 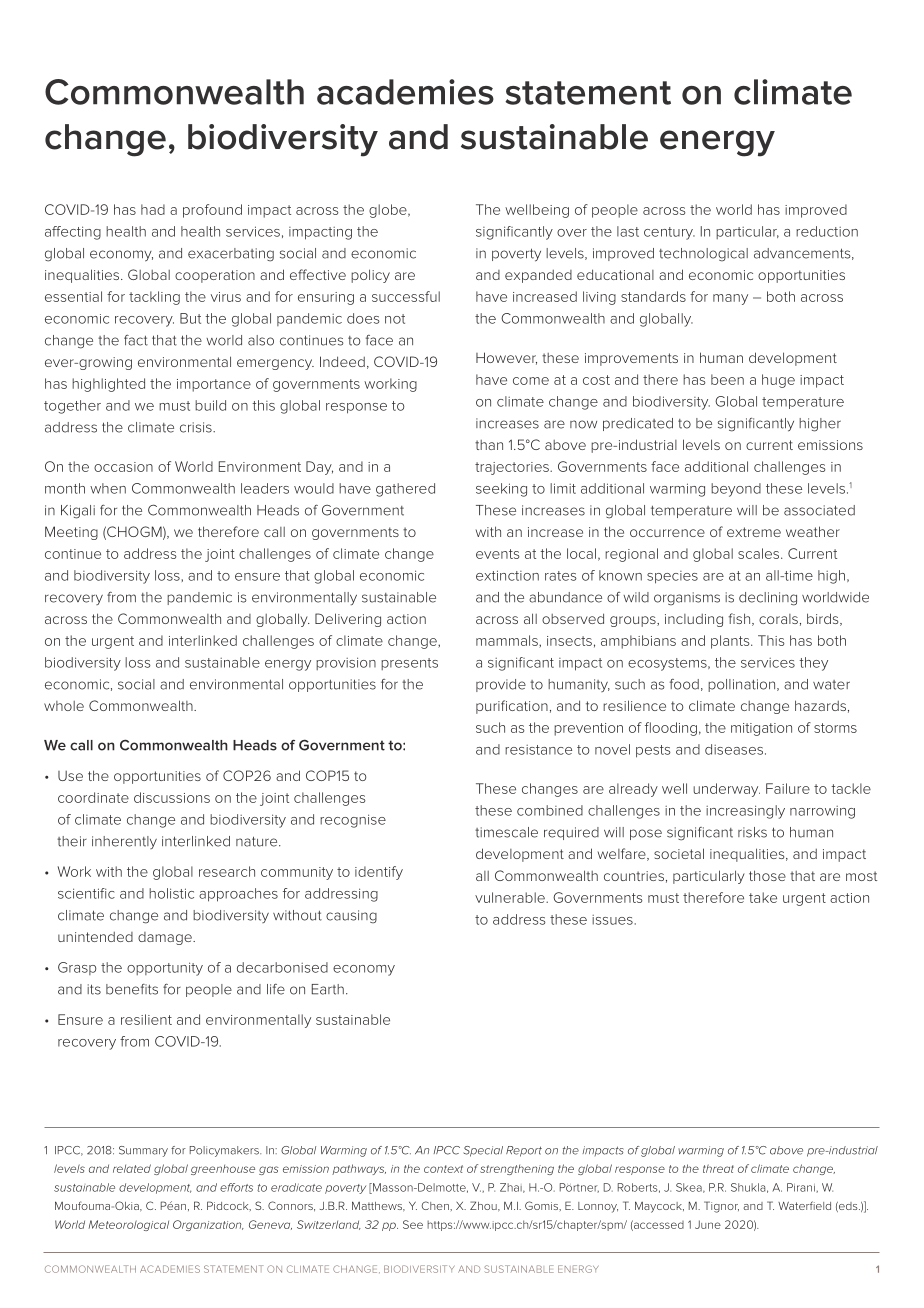 What do you see at coordinates (538, 276) in the page?
I see `expanded` at bounding box center [538, 276].
